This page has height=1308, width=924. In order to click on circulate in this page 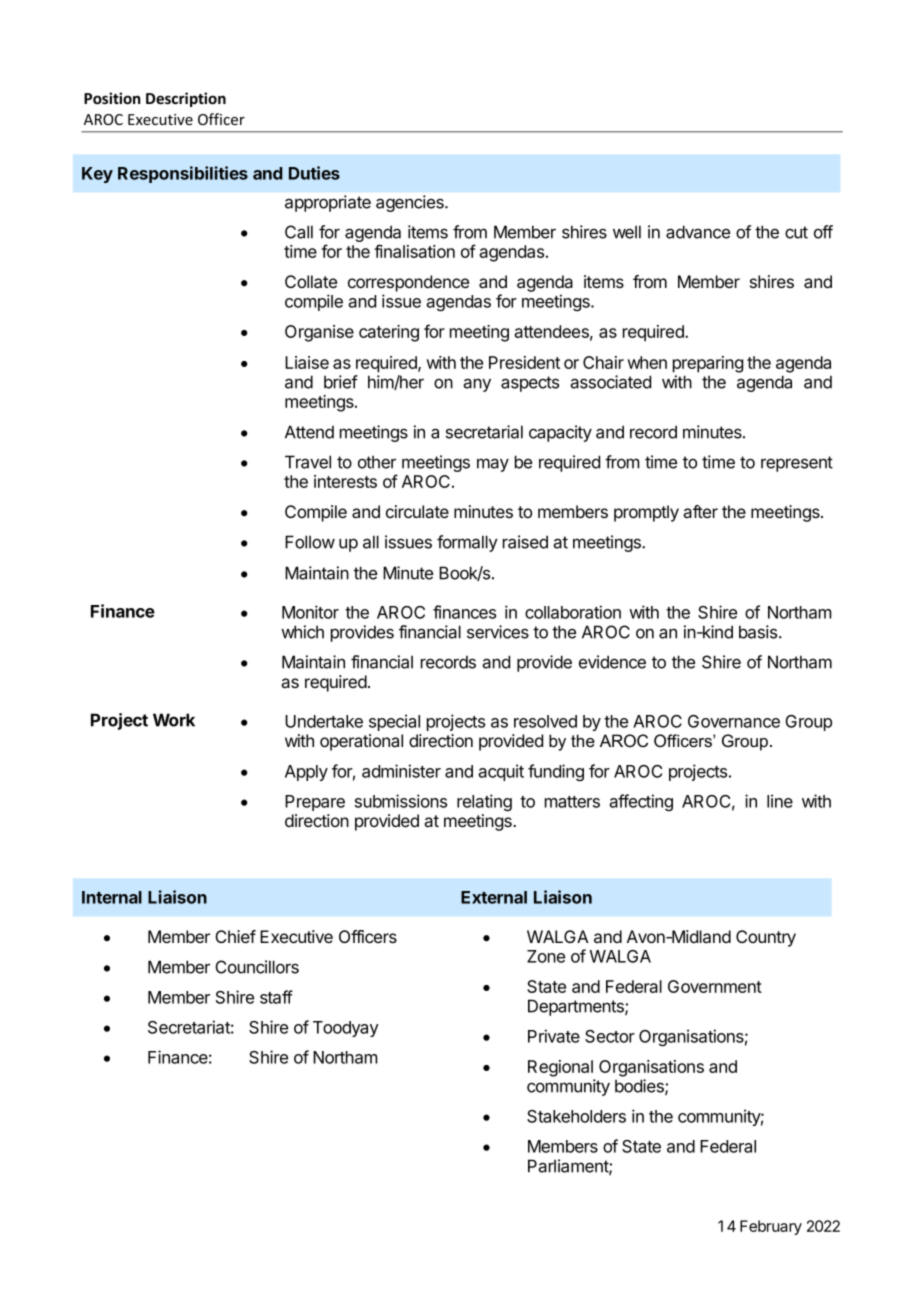, I will do `click(417, 511)`.
